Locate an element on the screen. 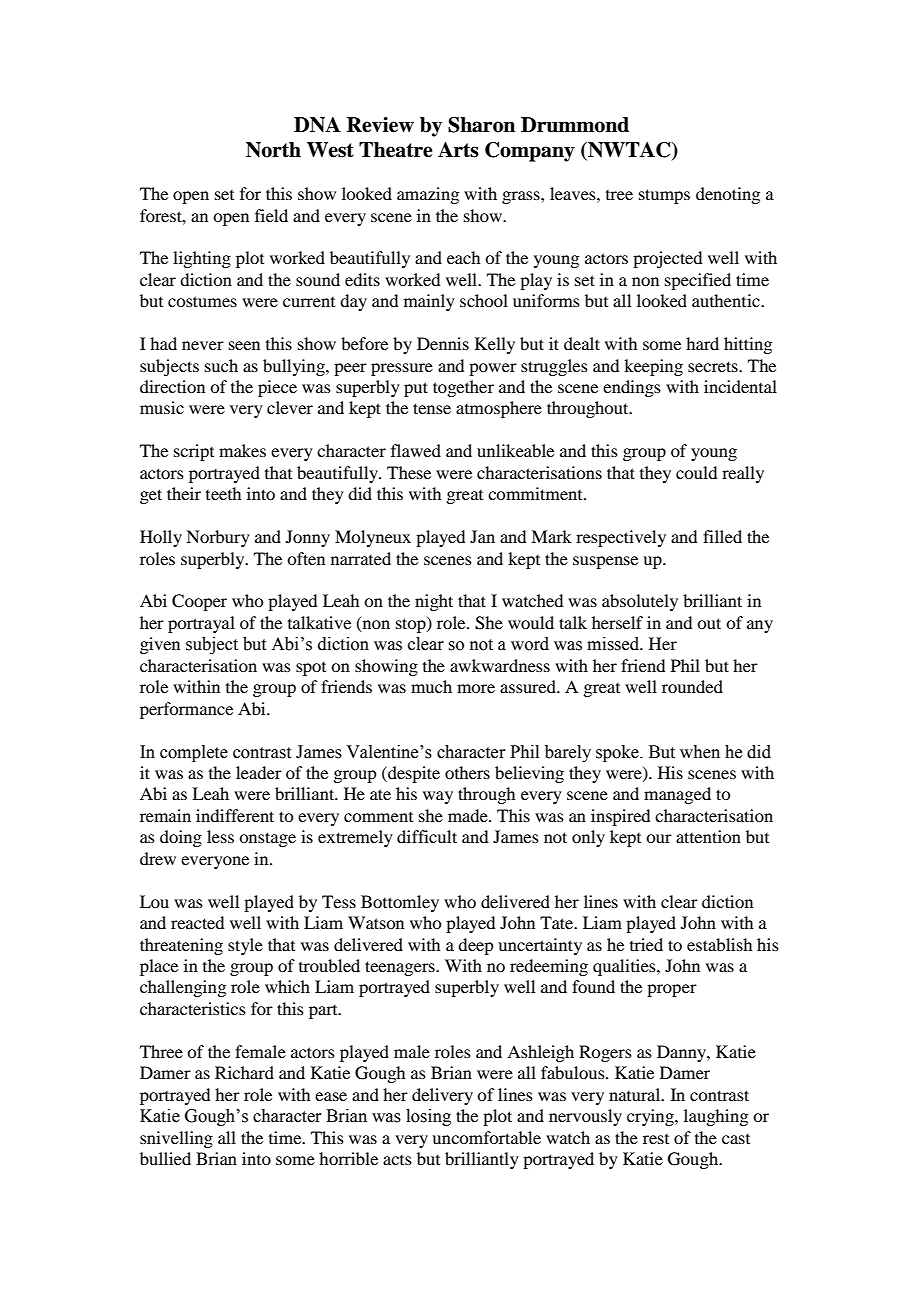 The width and height of the screenshot is (924, 1308). stumps is located at coordinates (664, 196).
